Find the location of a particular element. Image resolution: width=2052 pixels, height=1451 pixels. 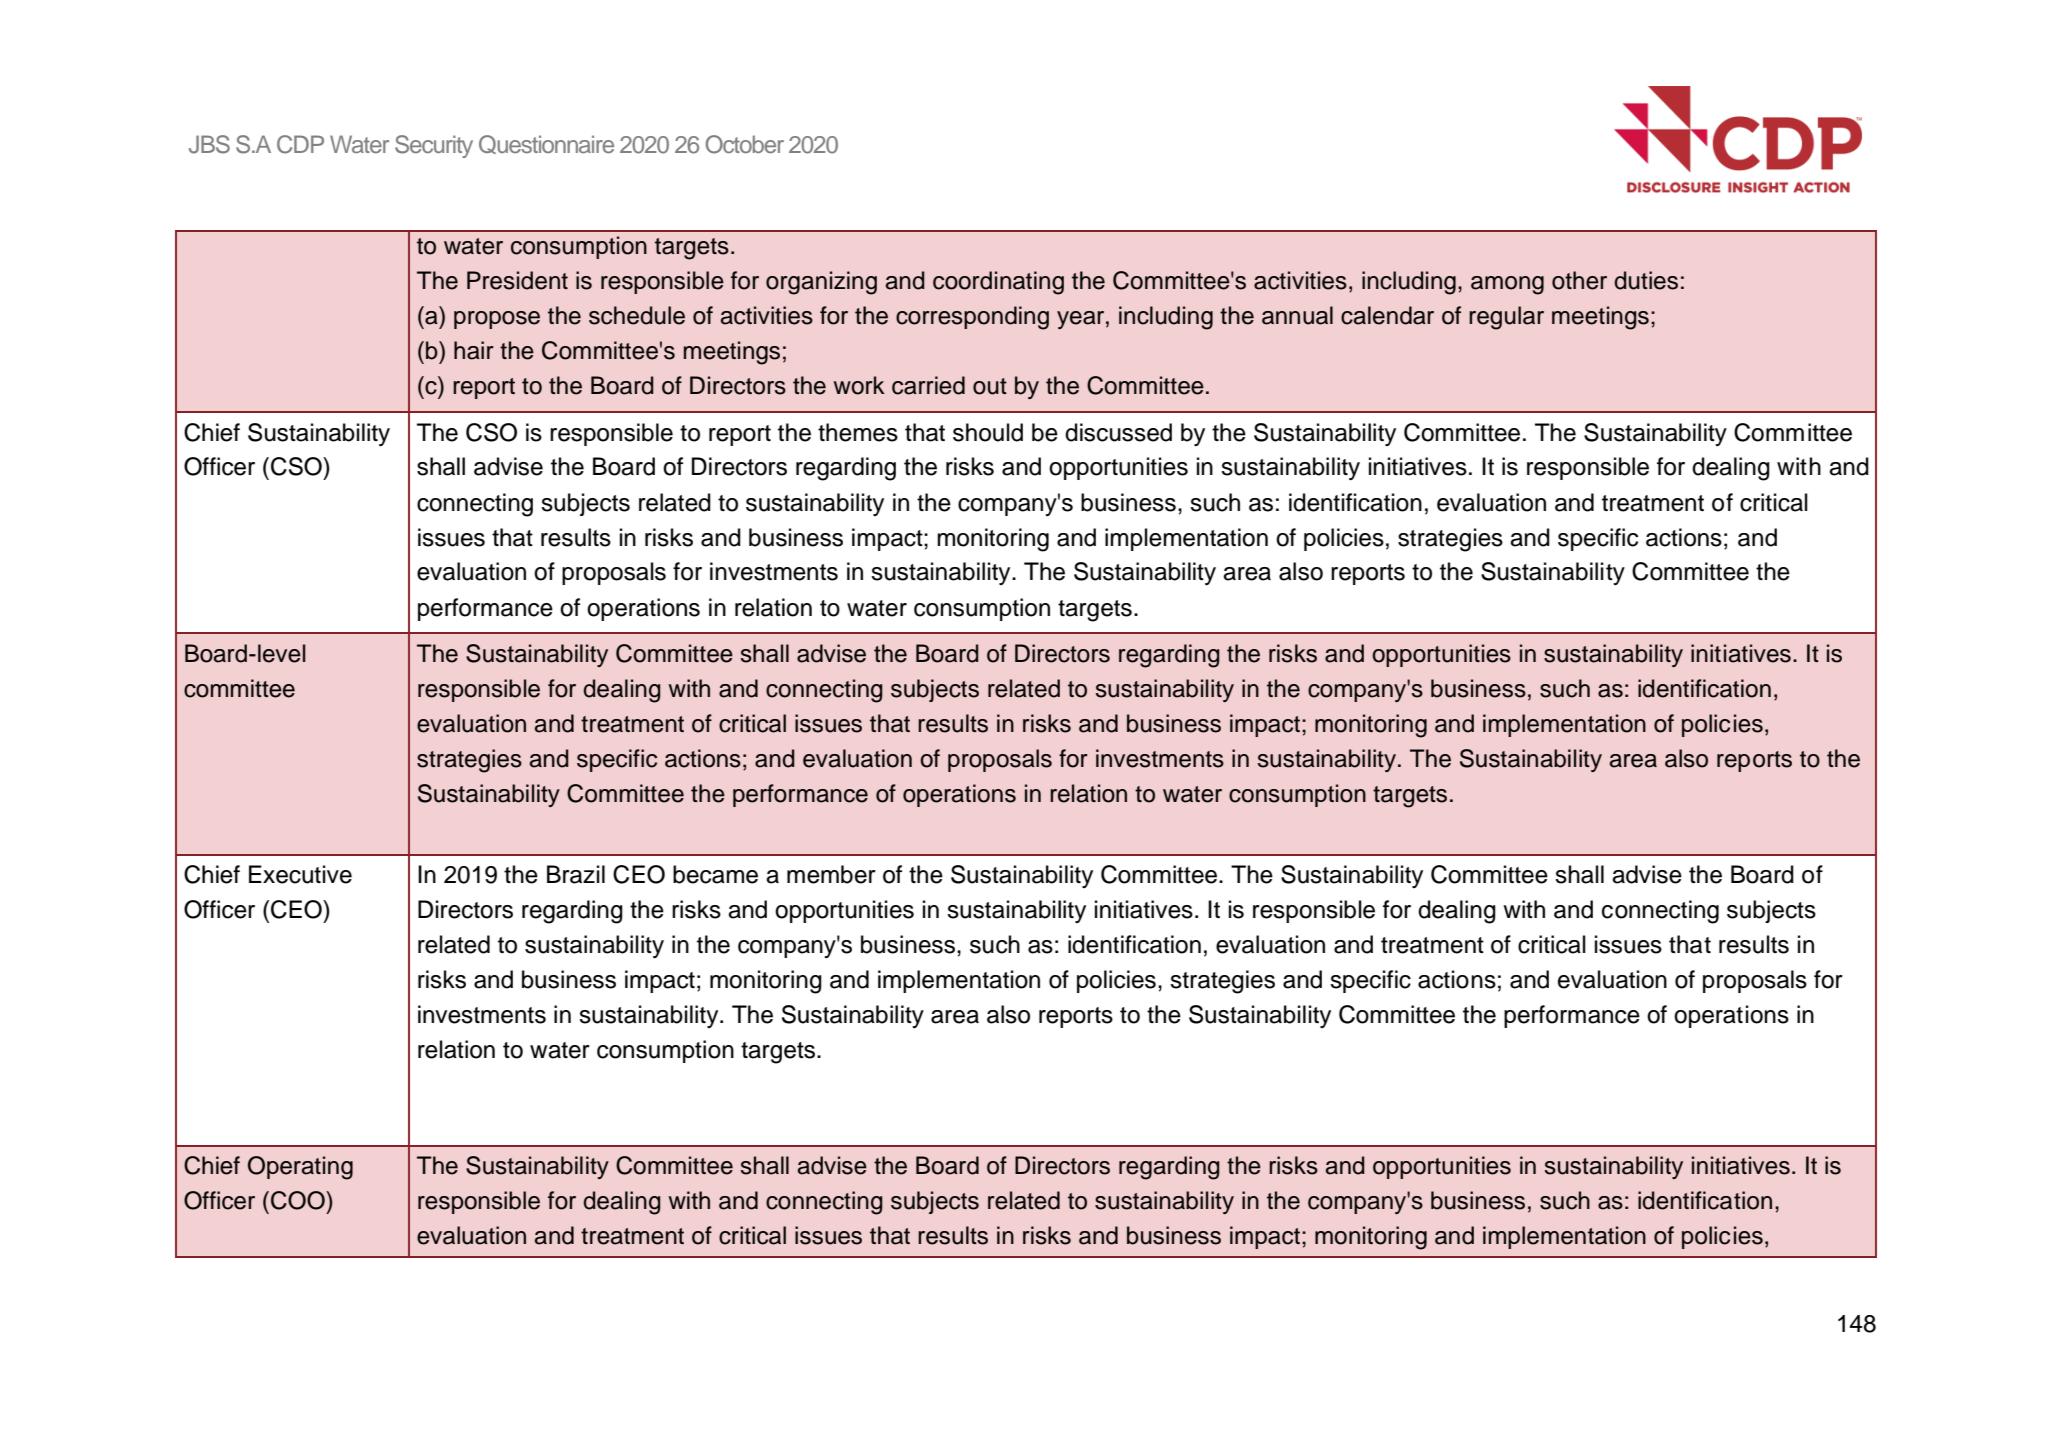

discussed is located at coordinates (1118, 432).
